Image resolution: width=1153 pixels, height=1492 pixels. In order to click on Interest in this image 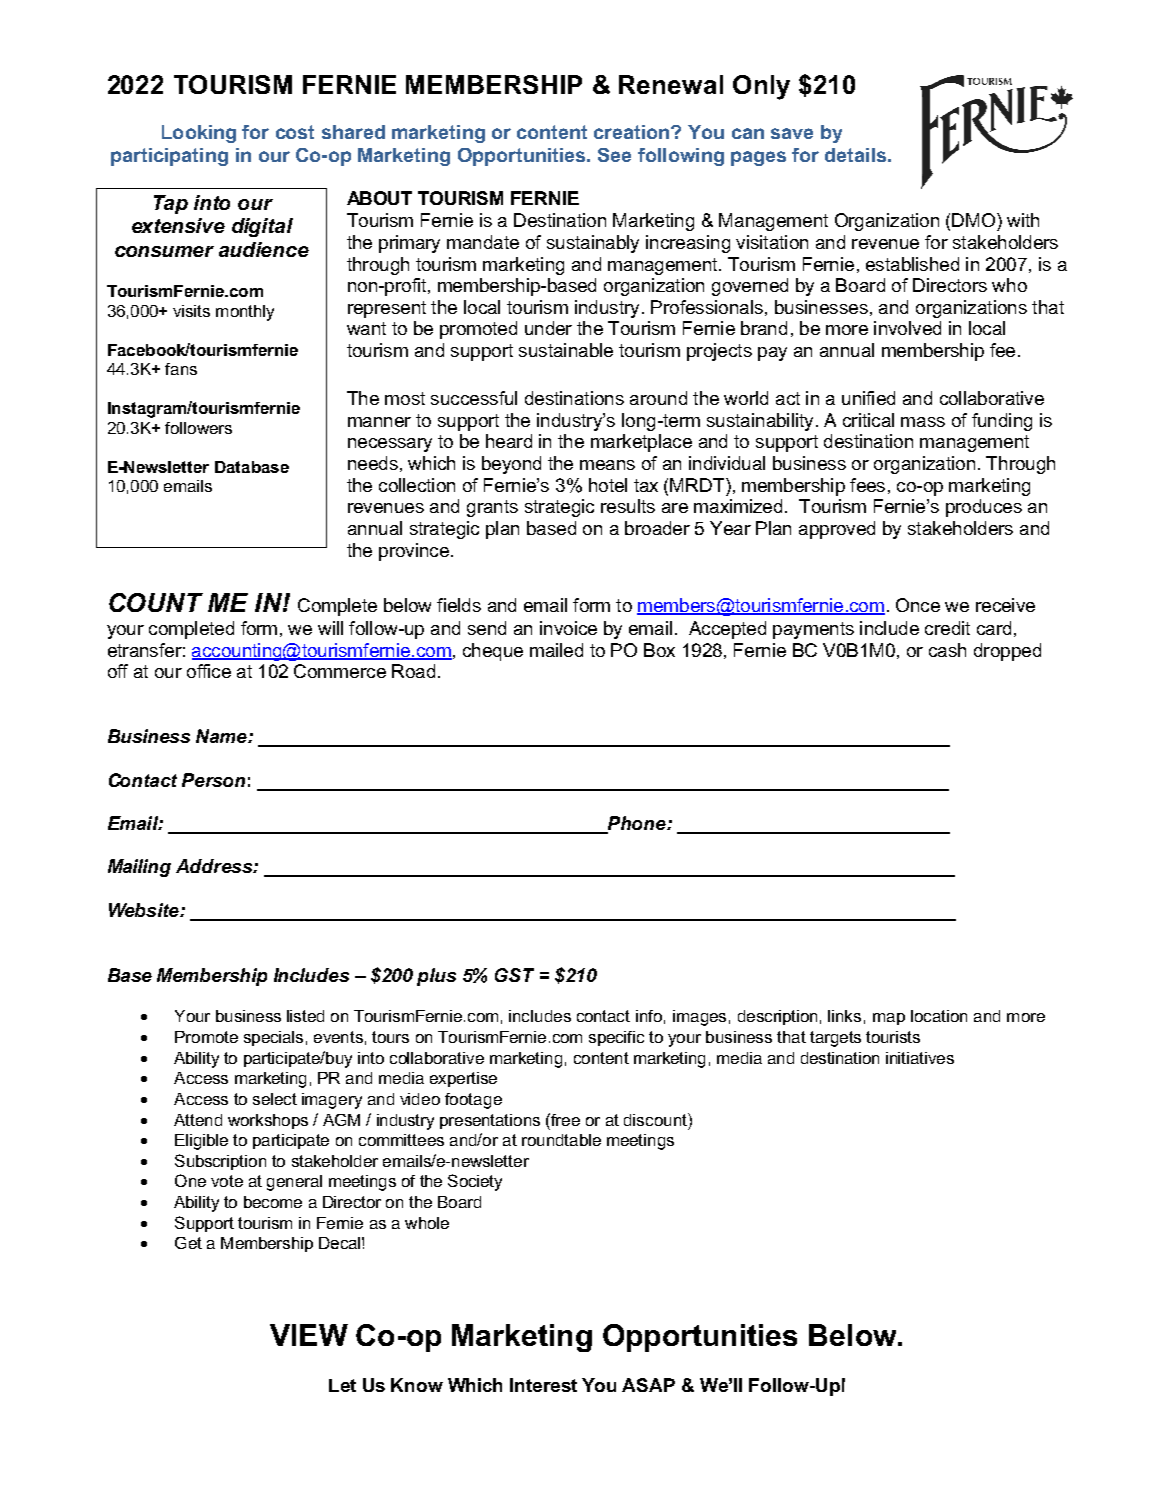, I will do `click(543, 1385)`.
